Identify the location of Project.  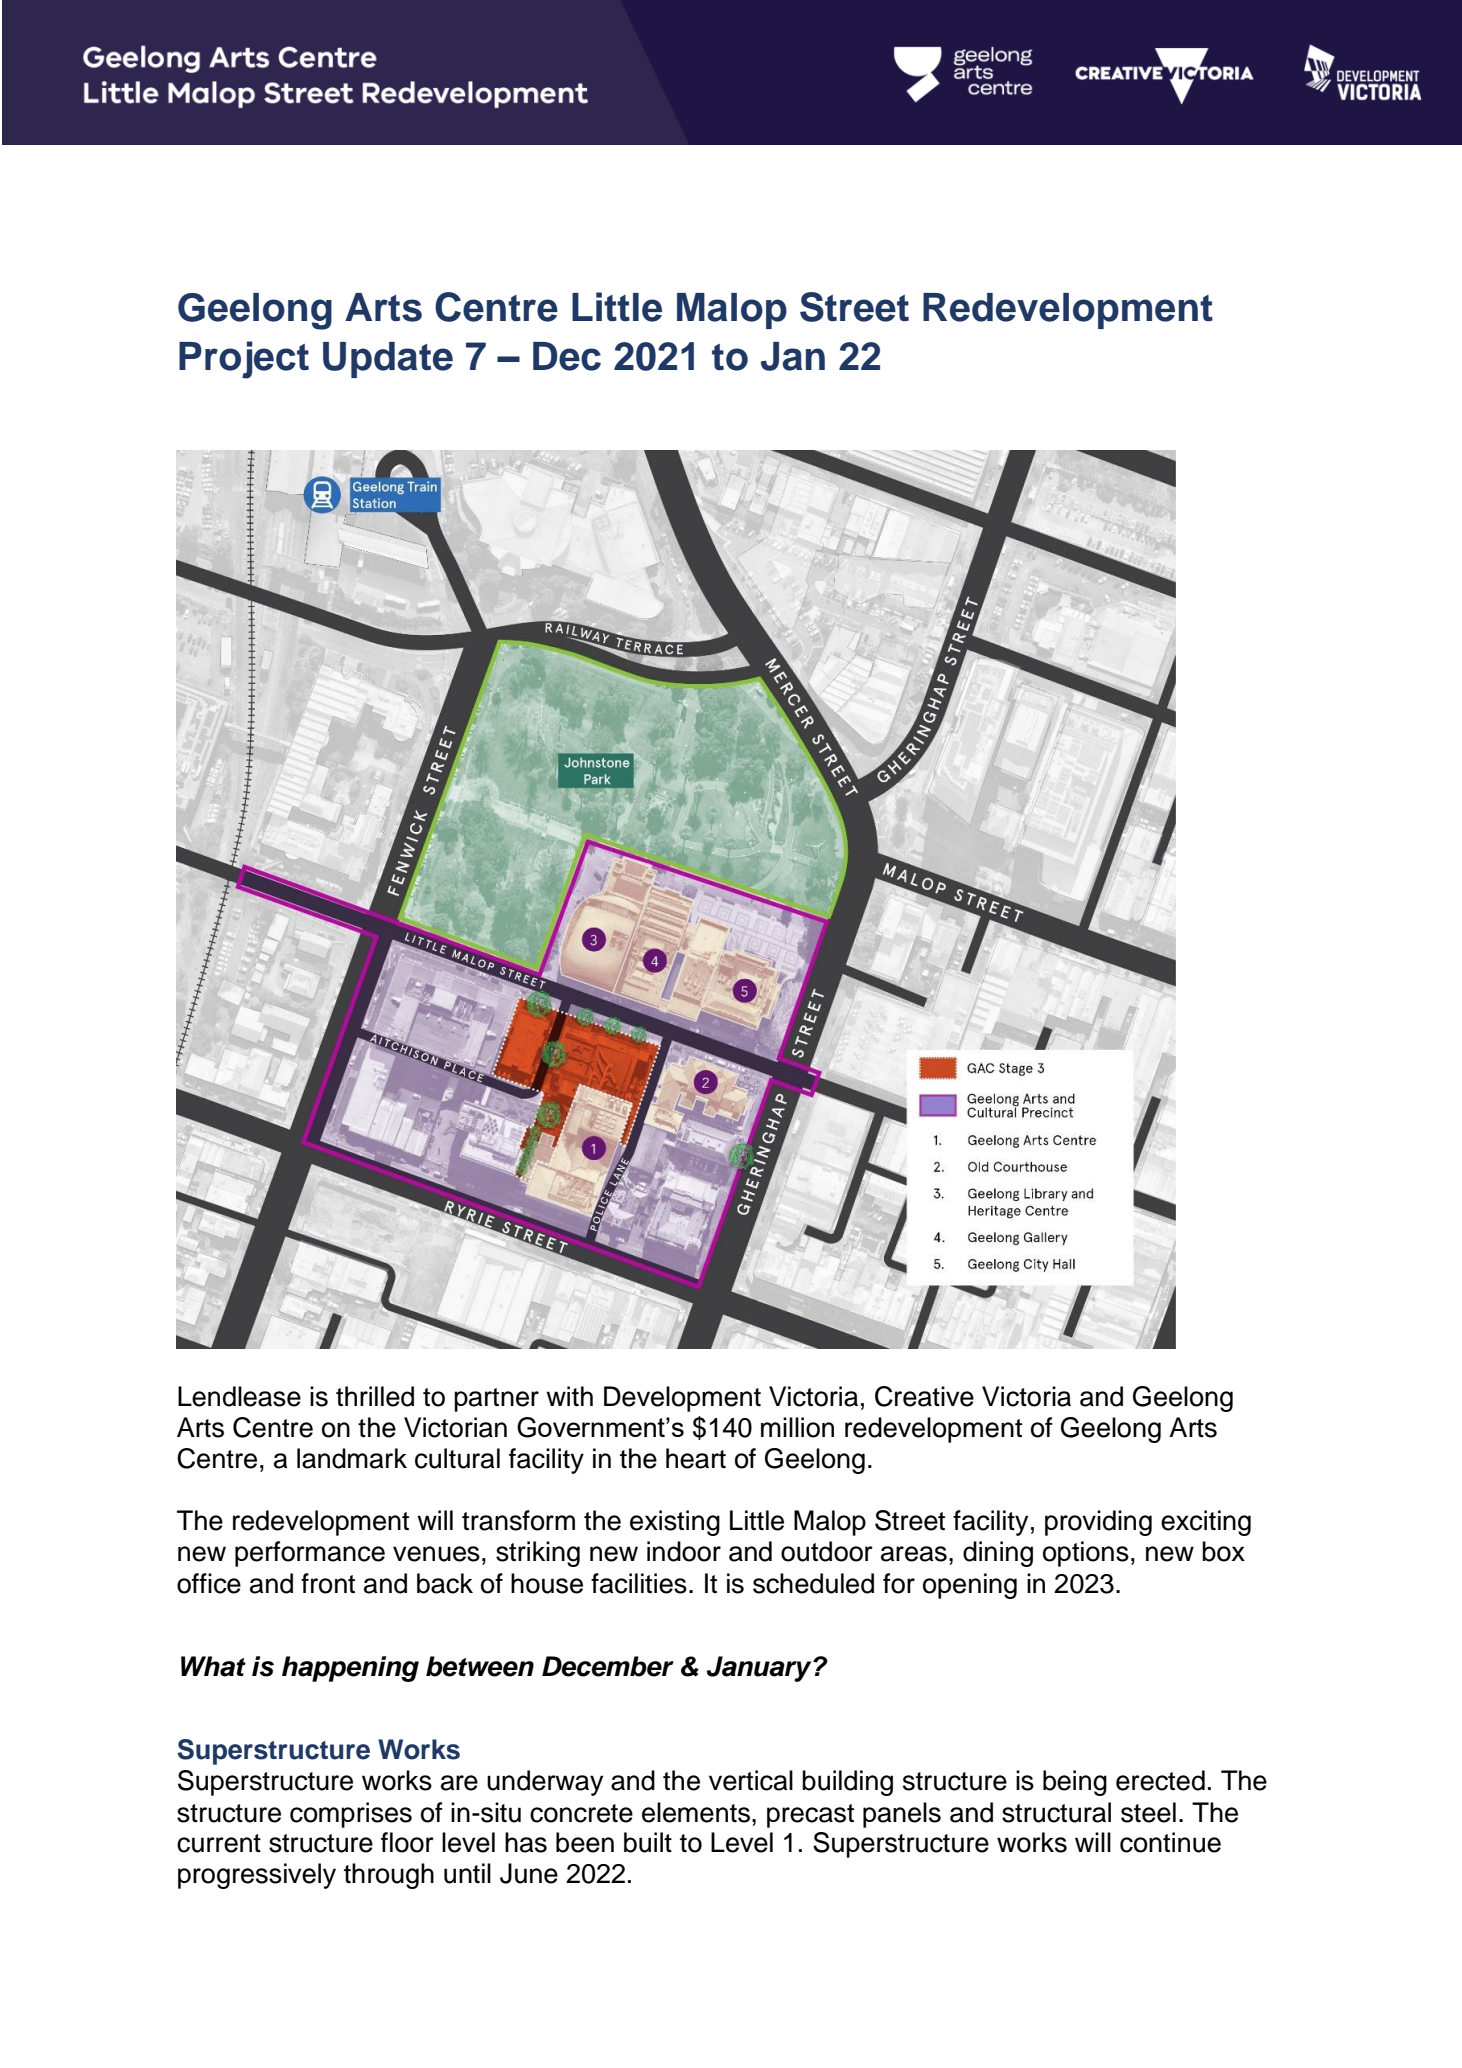
(244, 360).
